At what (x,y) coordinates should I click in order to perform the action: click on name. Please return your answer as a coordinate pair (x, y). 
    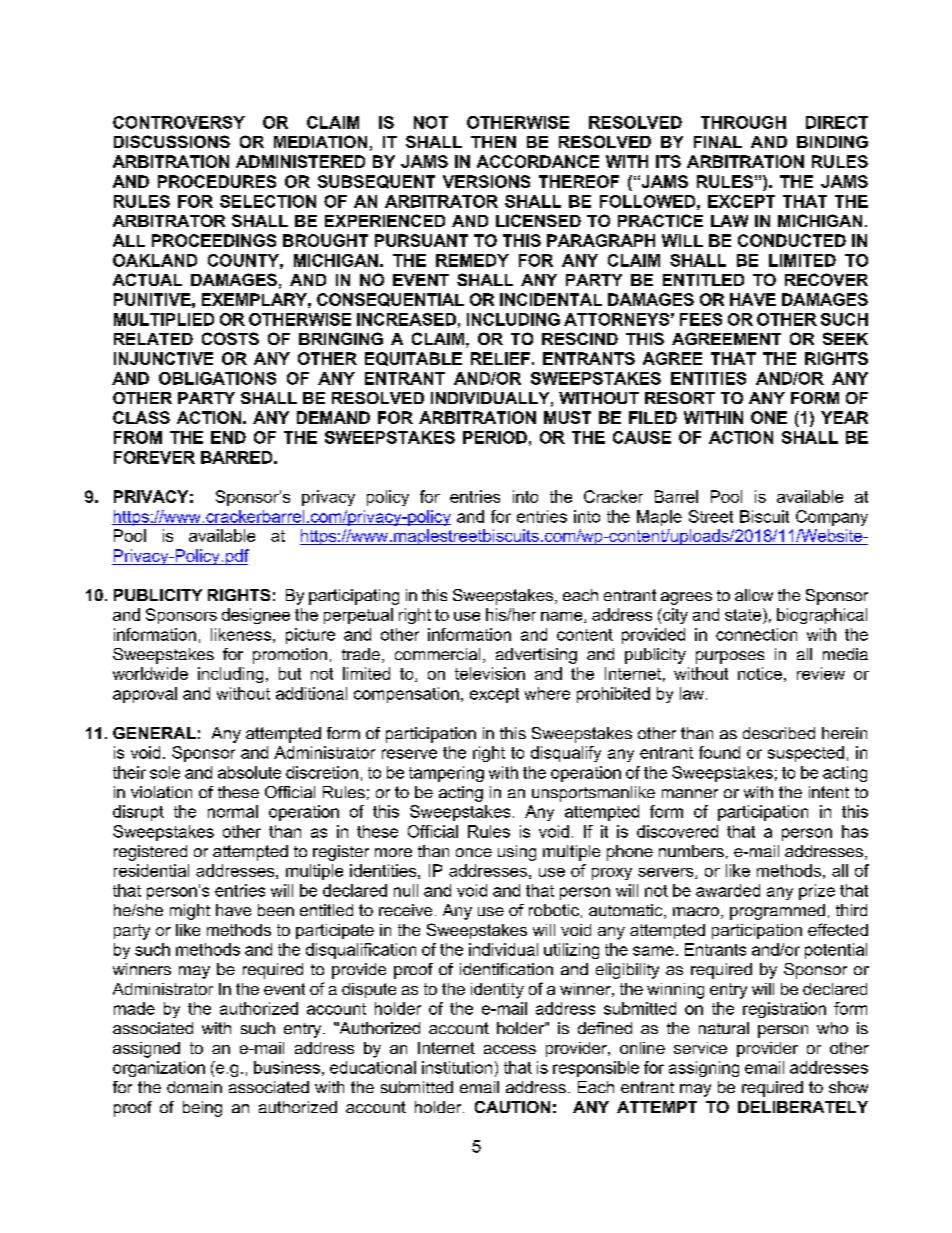
    Looking at the image, I should click on (563, 617).
